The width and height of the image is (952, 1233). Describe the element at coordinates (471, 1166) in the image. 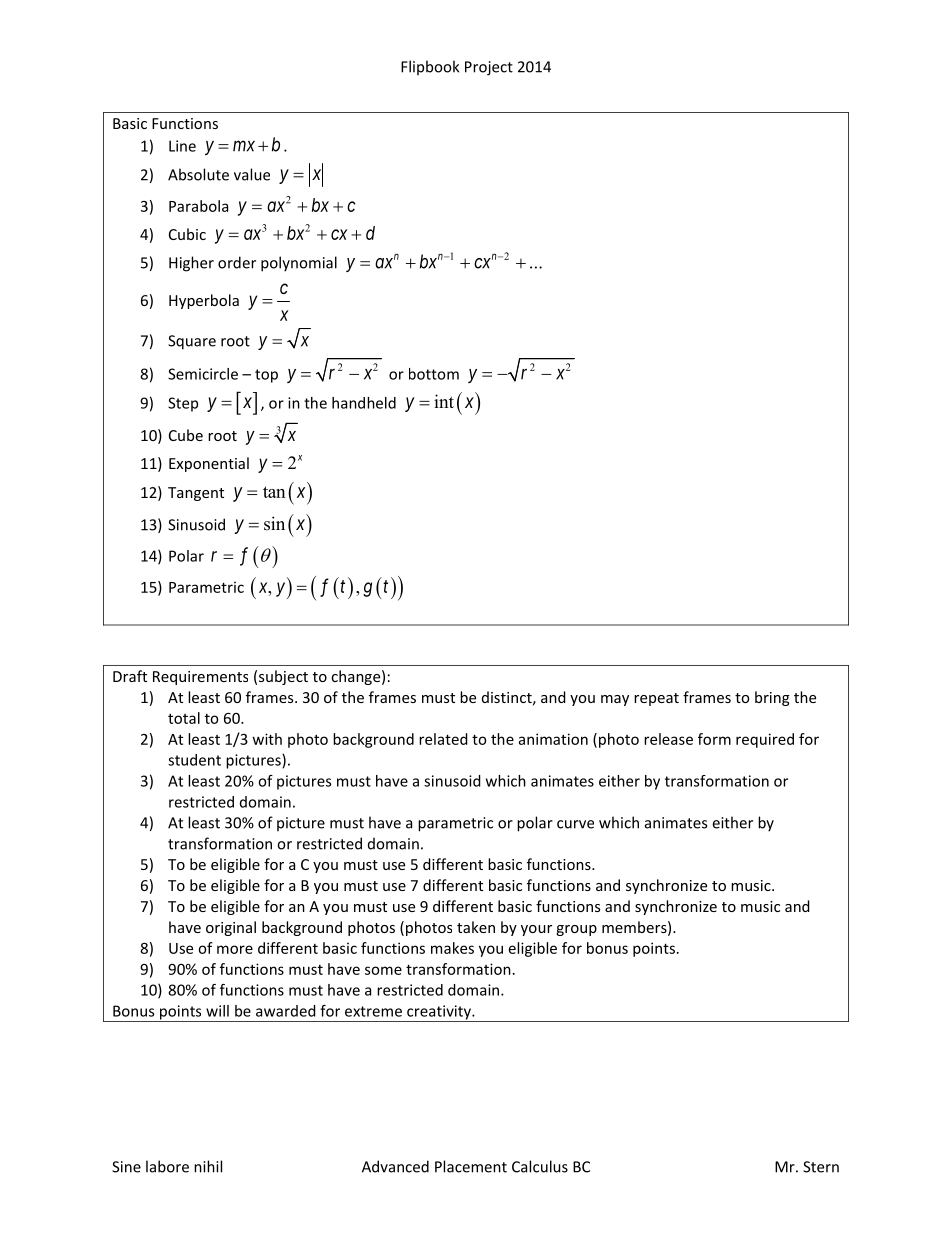

I see `Placement` at that location.
